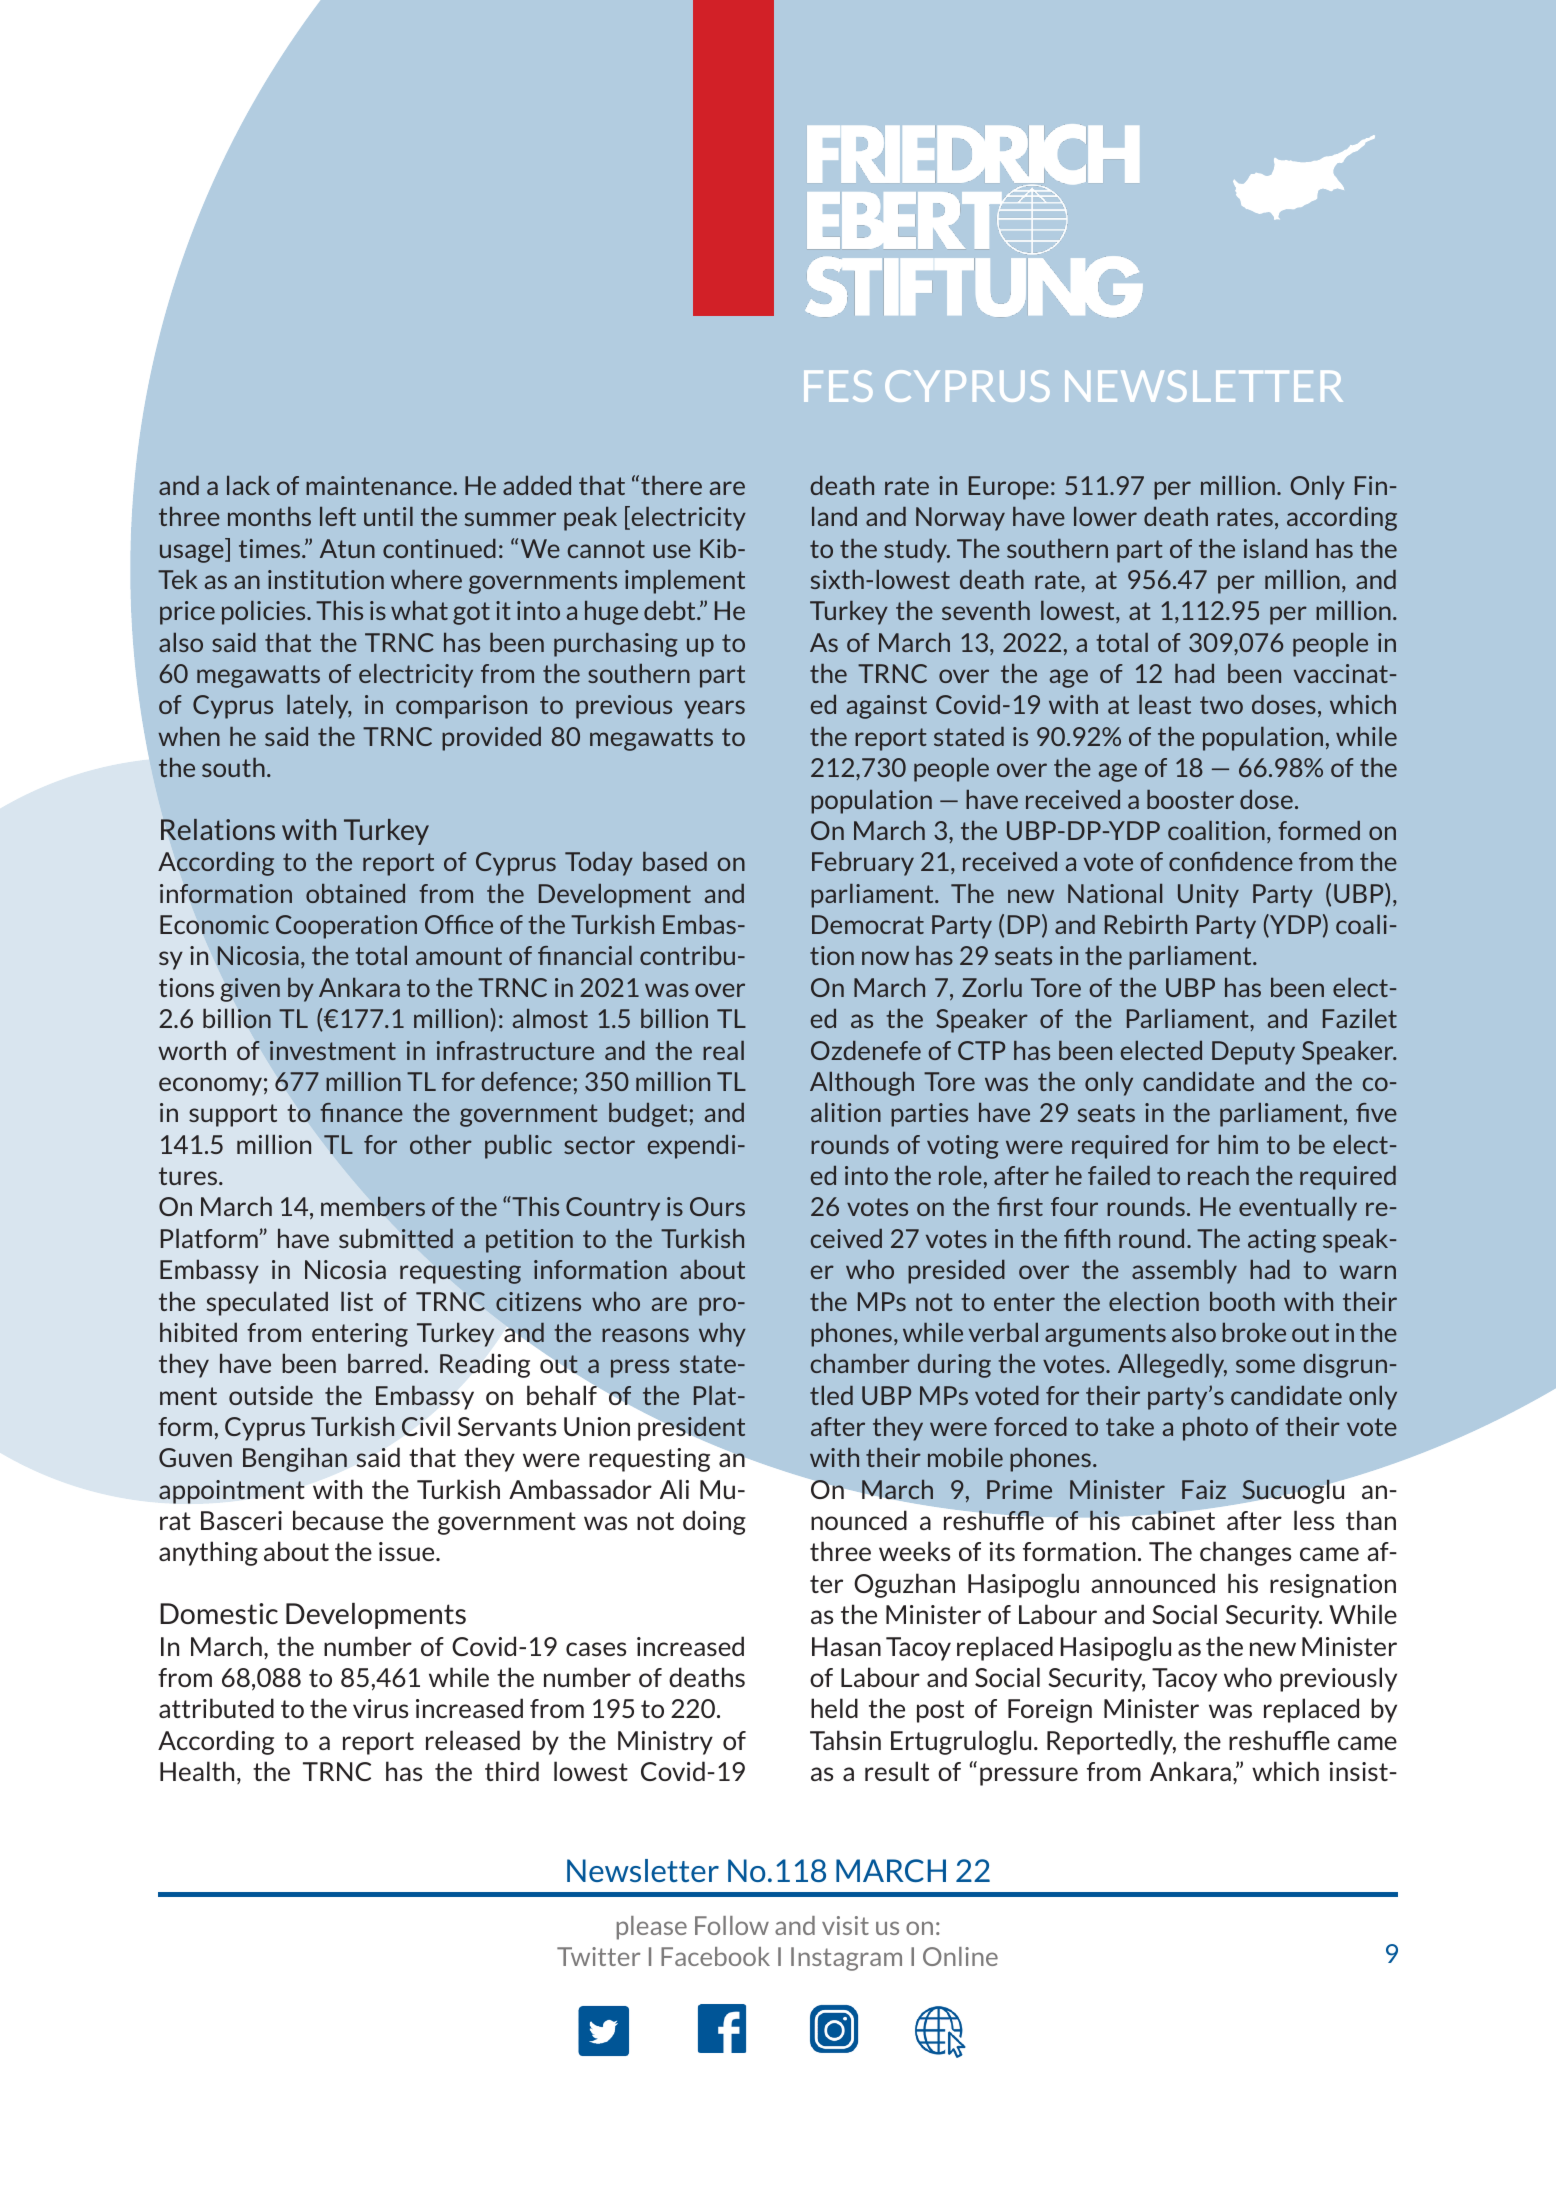  What do you see at coordinates (1105, 516) in the page?
I see `lower` at bounding box center [1105, 516].
